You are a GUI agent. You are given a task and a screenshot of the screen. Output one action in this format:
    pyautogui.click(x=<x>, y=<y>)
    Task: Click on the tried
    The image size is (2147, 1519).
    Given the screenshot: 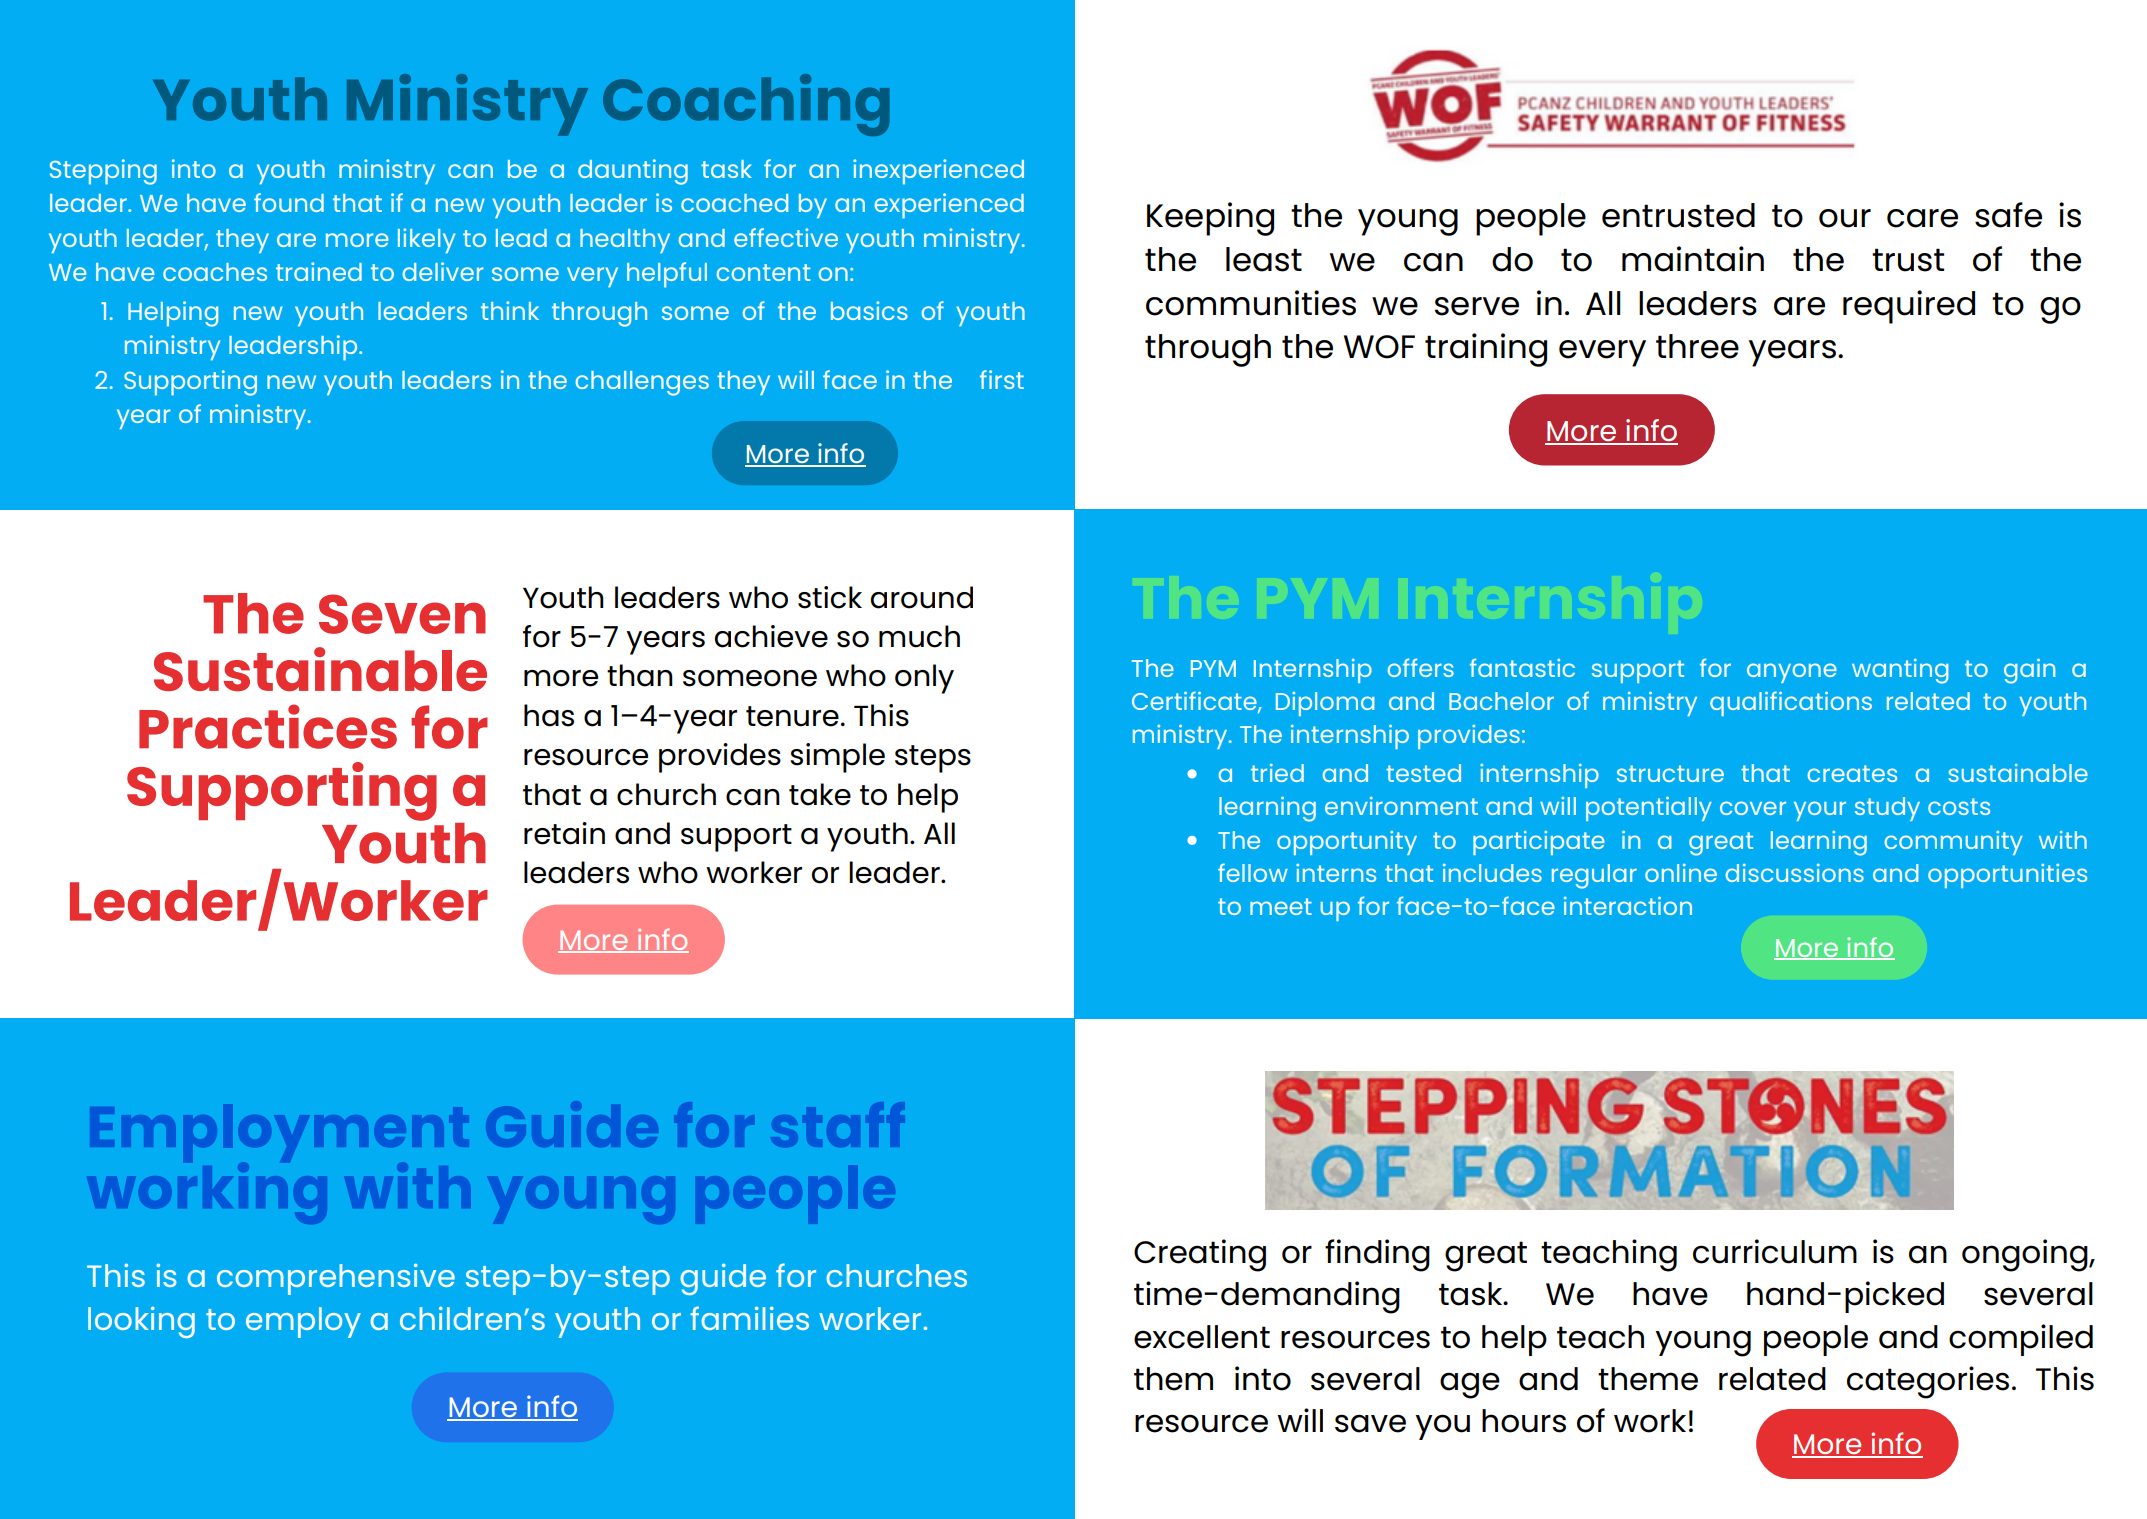 What is the action you would take?
    pyautogui.click(x=1277, y=773)
